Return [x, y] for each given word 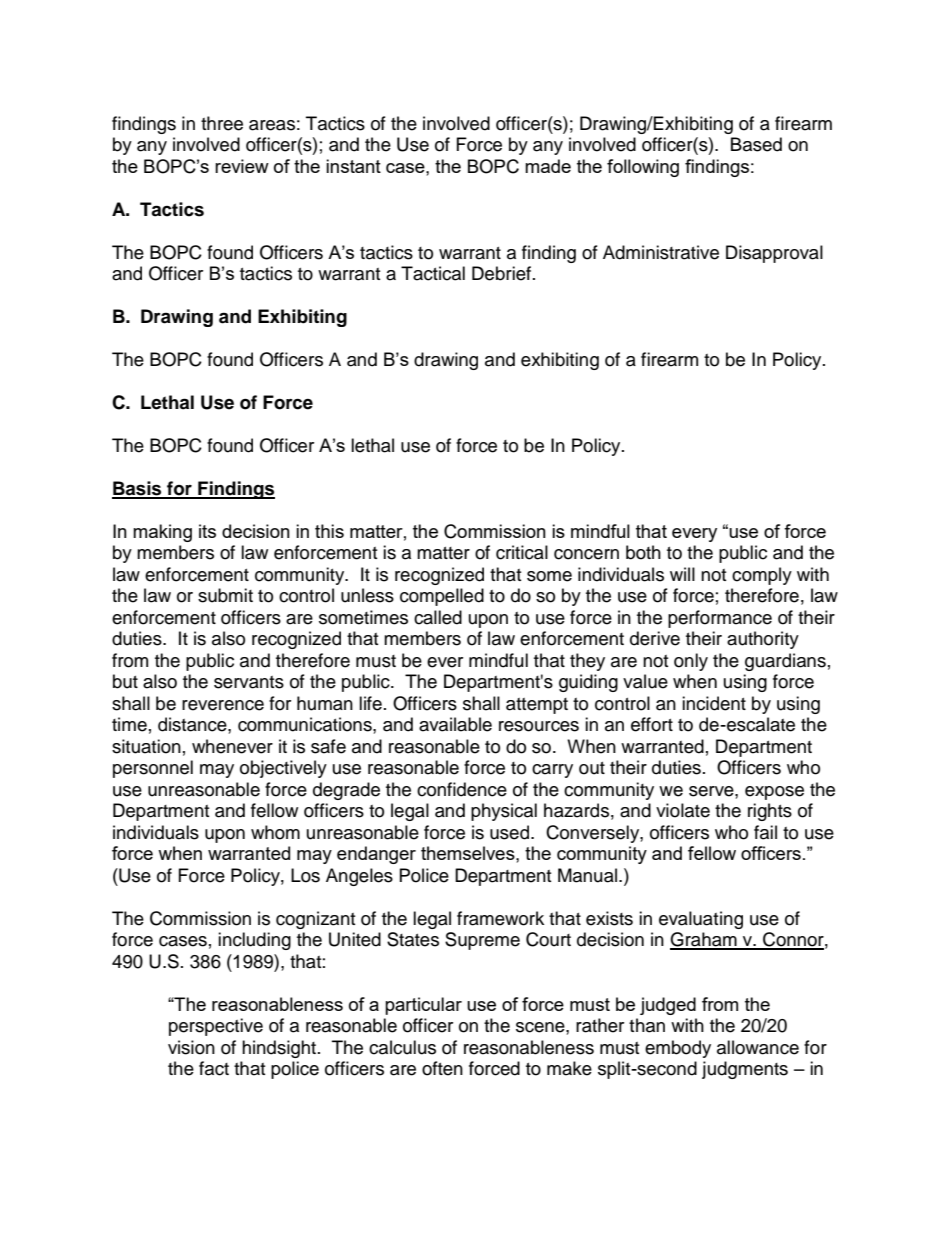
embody [678, 1049]
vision [191, 1047]
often [442, 1068]
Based [756, 144]
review [242, 166]
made [548, 166]
